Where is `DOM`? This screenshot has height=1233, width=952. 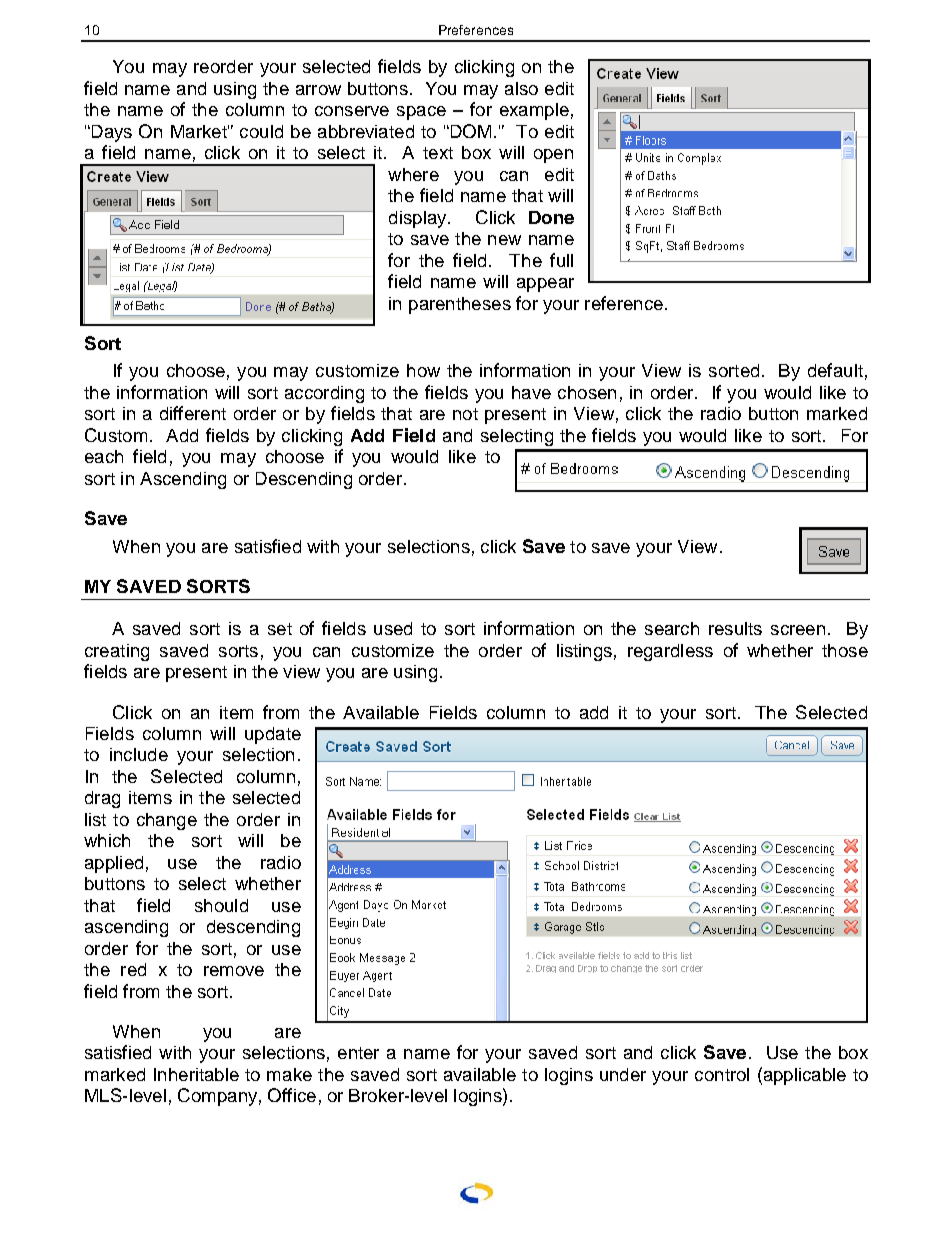 DOM is located at coordinates (469, 131).
